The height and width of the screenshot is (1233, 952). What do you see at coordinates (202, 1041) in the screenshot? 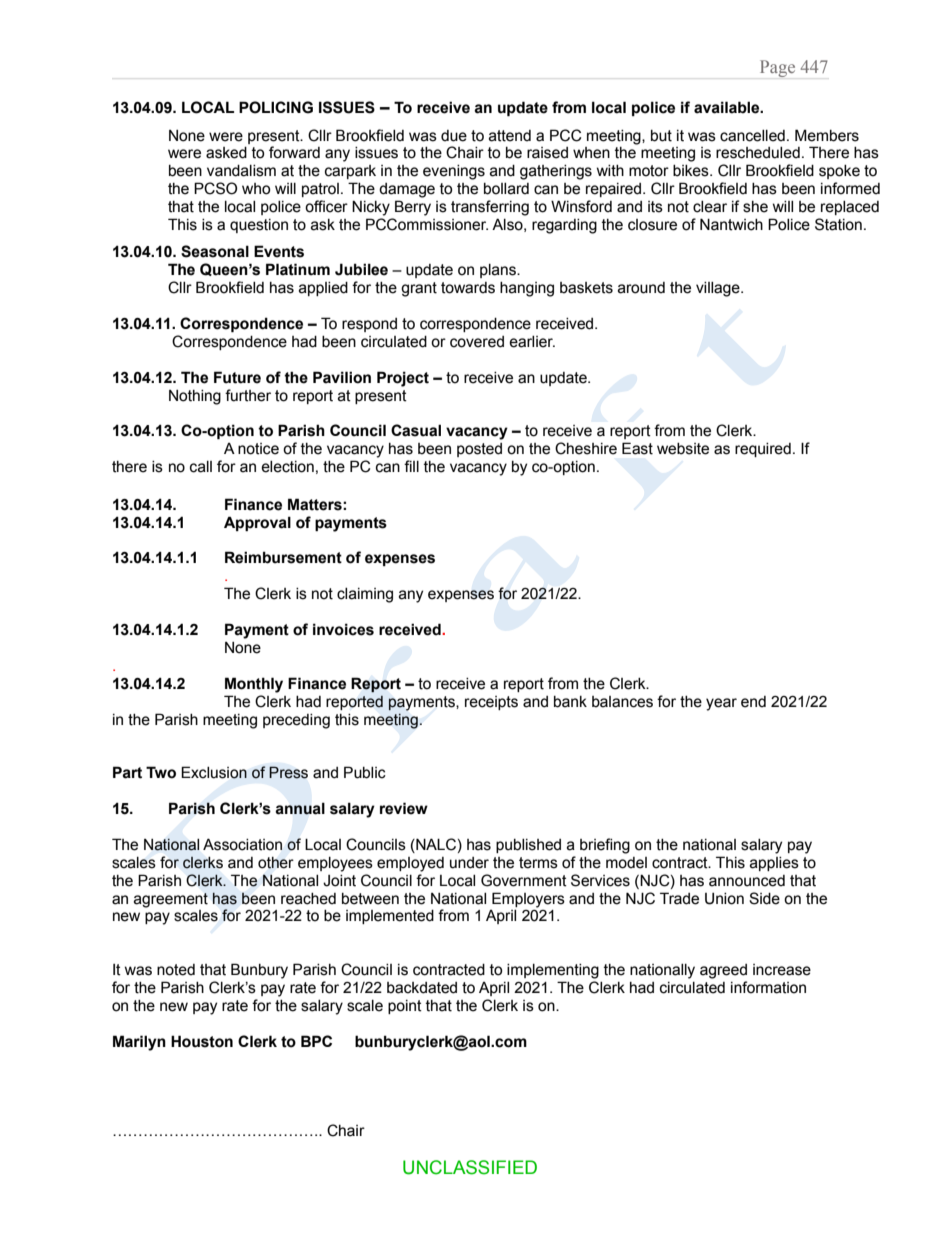
I see `Houston` at bounding box center [202, 1041].
